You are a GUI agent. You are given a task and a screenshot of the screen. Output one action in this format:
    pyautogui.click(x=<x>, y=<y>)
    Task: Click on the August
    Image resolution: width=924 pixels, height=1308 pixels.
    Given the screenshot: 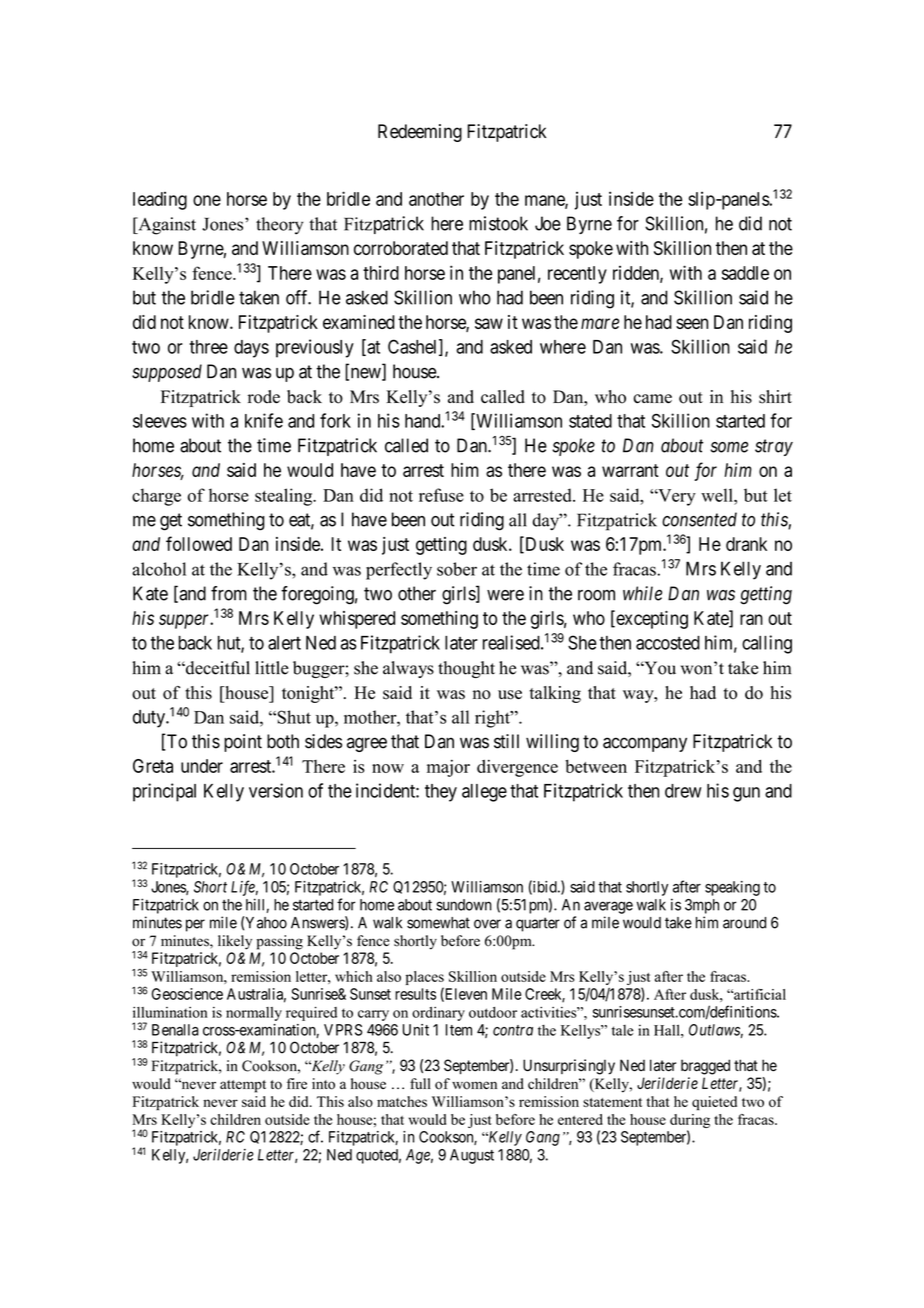 What is the action you would take?
    pyautogui.click(x=472, y=1156)
